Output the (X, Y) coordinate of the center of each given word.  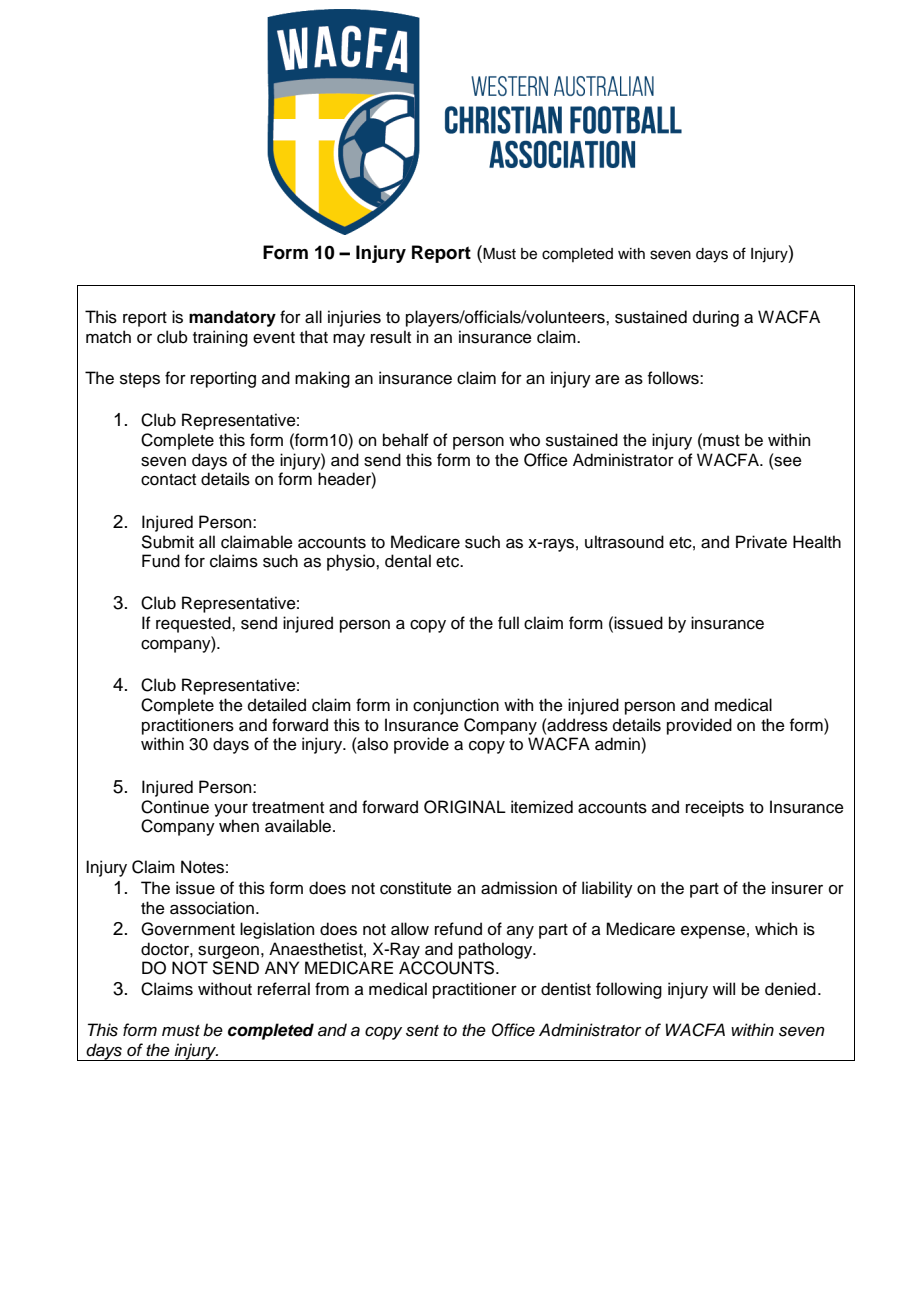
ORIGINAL (465, 807)
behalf (406, 440)
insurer (797, 888)
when (239, 826)
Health (817, 542)
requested (194, 624)
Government (188, 929)
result (391, 337)
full (508, 623)
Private (761, 542)
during (716, 318)
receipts (715, 808)
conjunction (456, 706)
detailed (277, 705)
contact (168, 480)
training (220, 338)
